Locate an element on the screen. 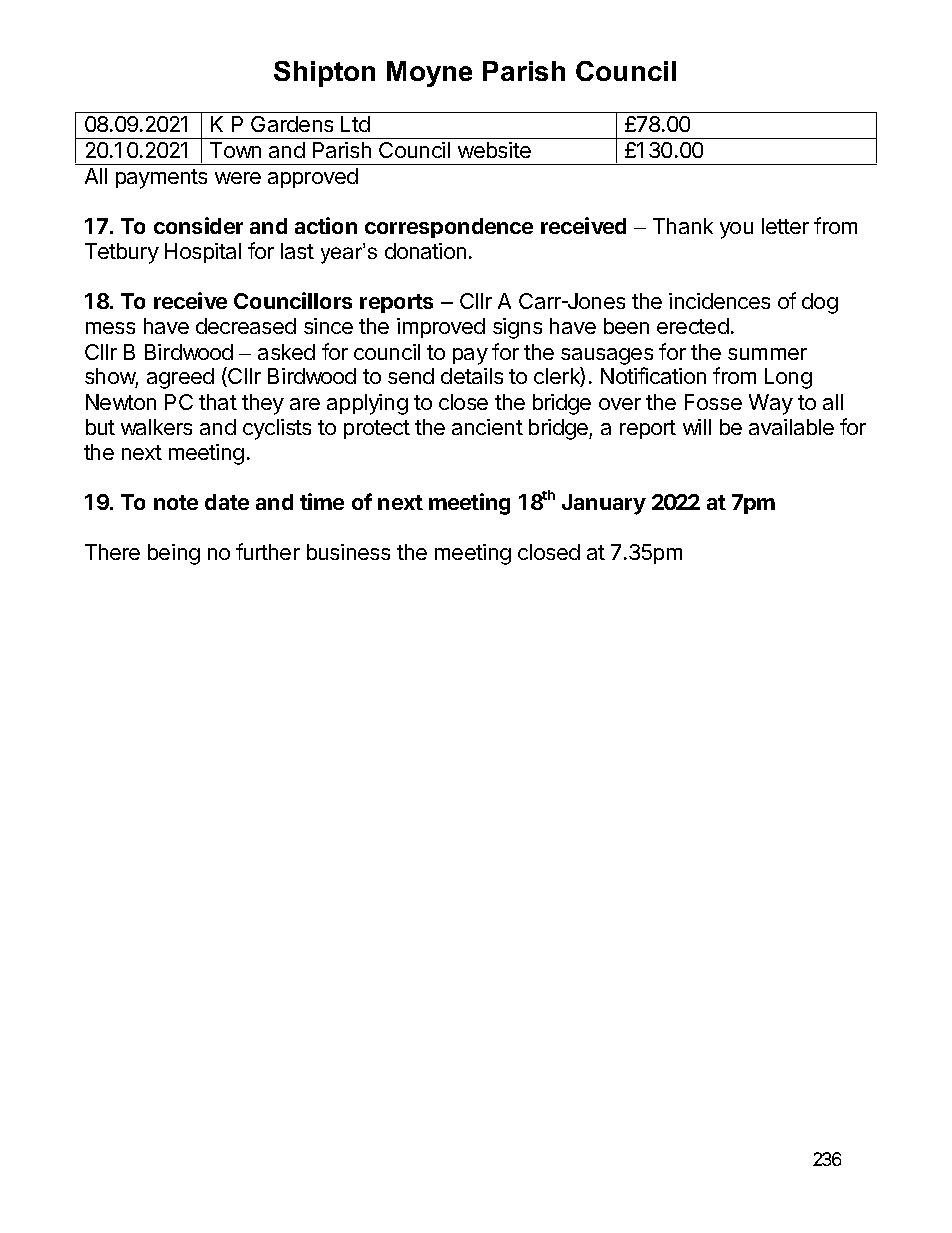 Image resolution: width=952 pixels, height=1233 pixels. website is located at coordinates (494, 150).
